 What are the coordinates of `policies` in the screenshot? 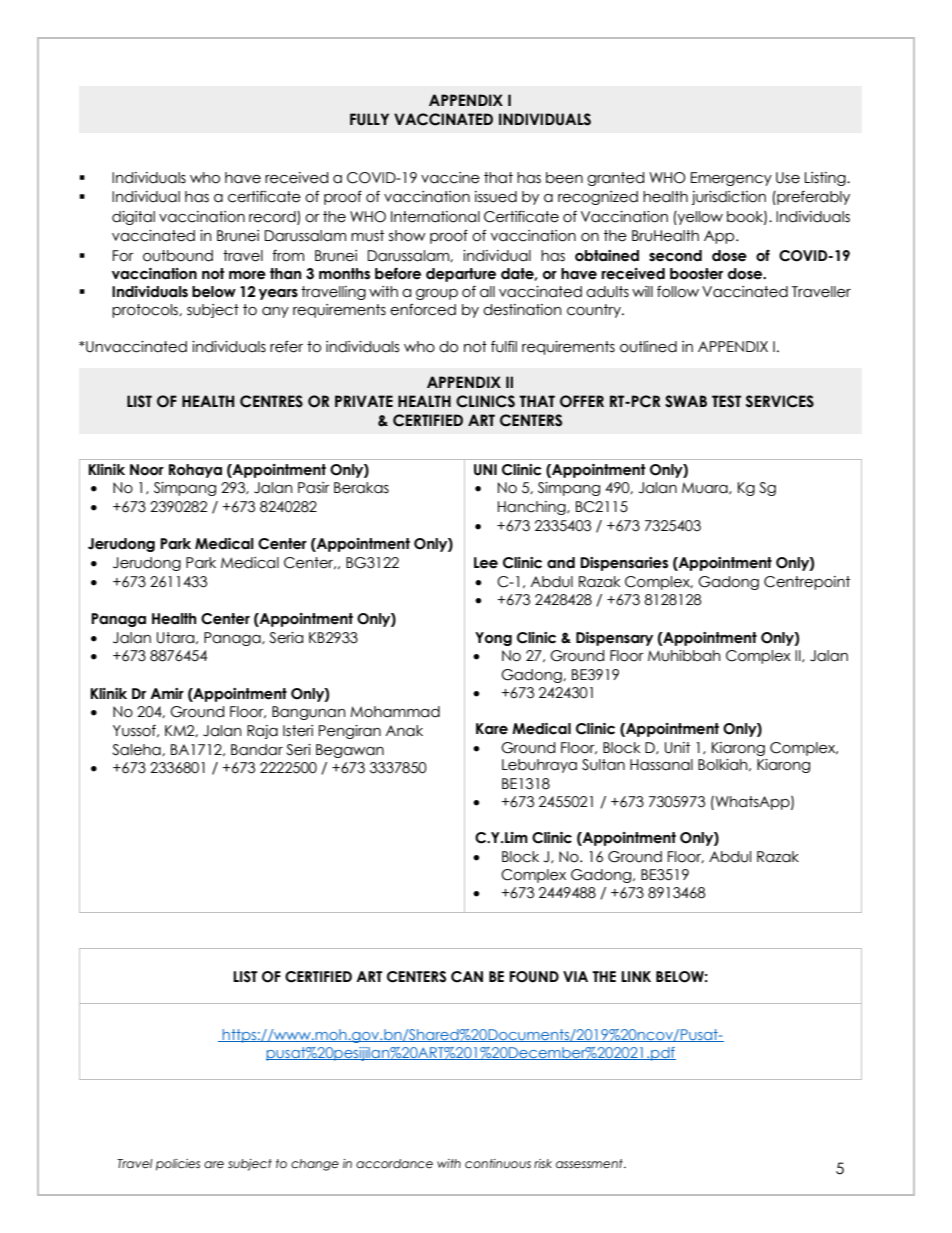 It's located at (178, 1165).
